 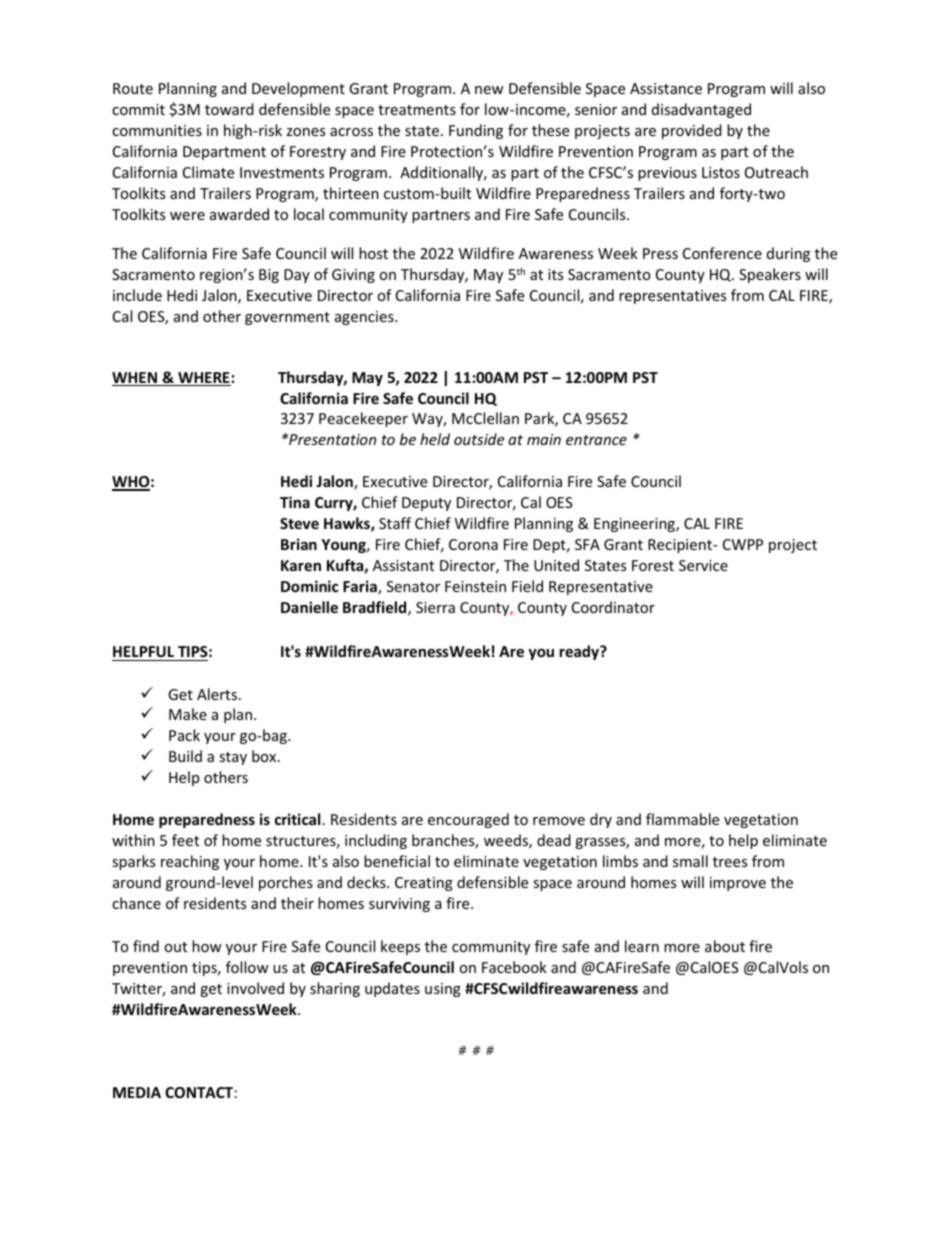 I want to click on disadvantaged, so click(x=701, y=110).
